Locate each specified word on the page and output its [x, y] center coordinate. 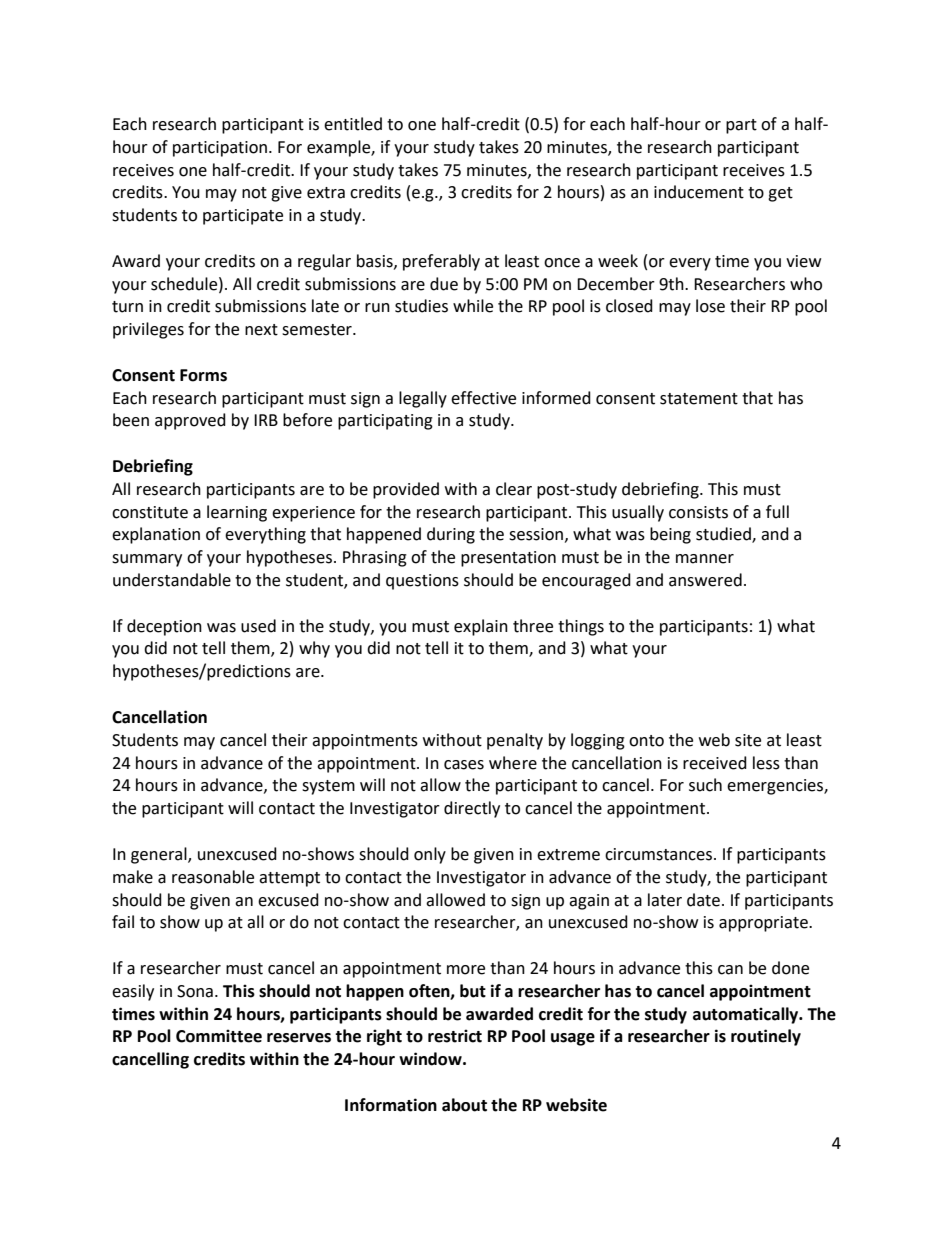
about [464, 1105]
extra [326, 193]
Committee [219, 1036]
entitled [353, 124]
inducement [699, 192]
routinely [766, 1037]
